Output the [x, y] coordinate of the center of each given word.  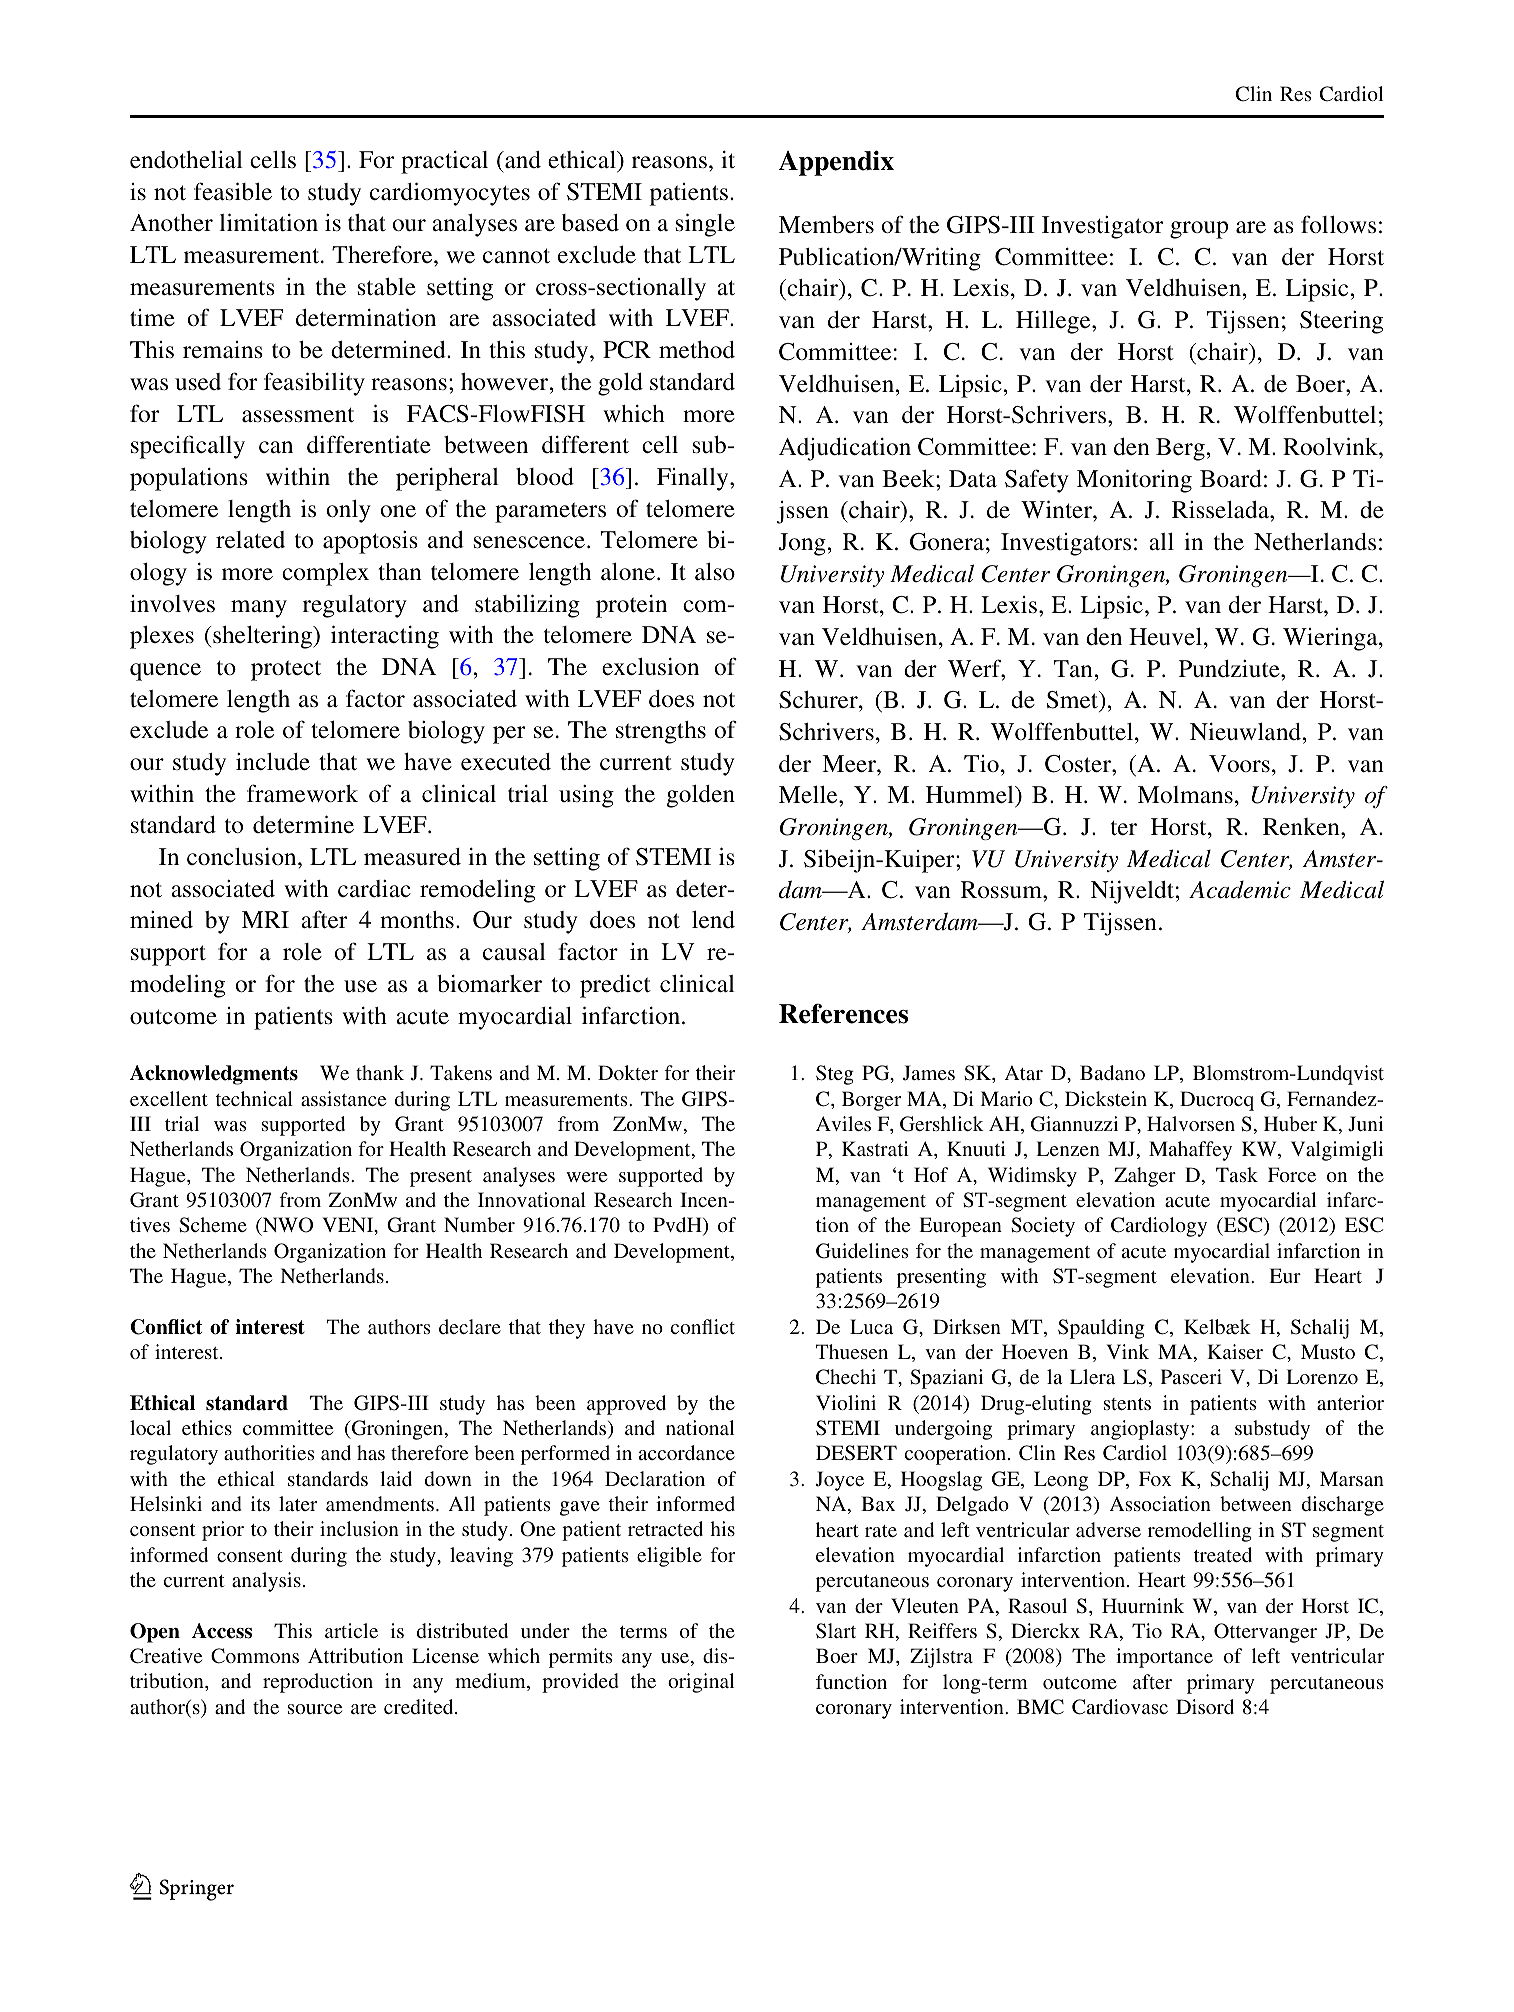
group [1199, 230]
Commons [255, 1656]
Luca [871, 1326]
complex [325, 574]
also [715, 571]
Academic [1240, 890]
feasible [233, 191]
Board [1231, 478]
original [701, 1683]
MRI [265, 919]
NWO [286, 1226]
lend [713, 919]
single [705, 225]
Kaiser [1235, 1351]
